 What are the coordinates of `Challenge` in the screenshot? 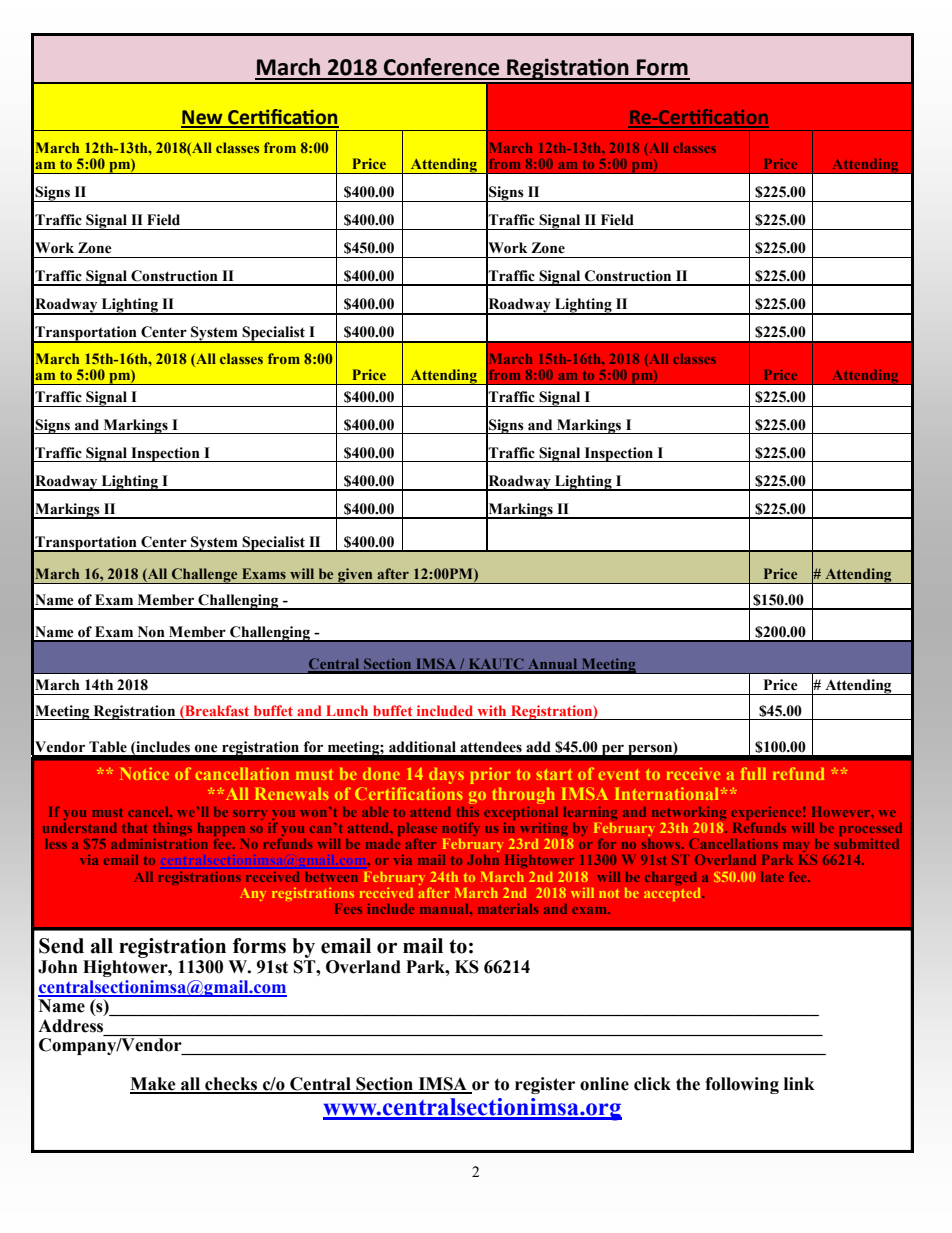 It's located at (204, 576).
